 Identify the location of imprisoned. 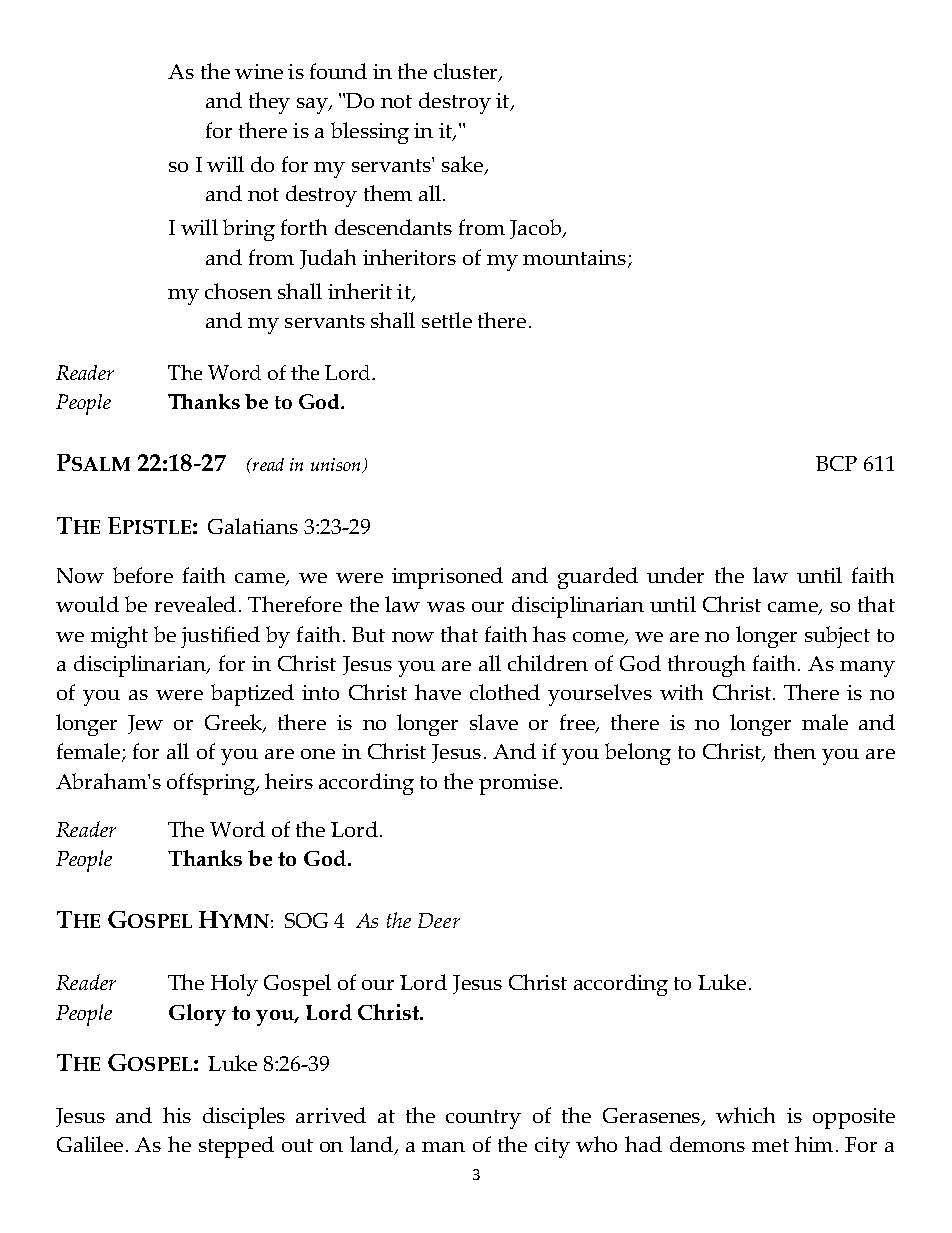
(447, 578).
